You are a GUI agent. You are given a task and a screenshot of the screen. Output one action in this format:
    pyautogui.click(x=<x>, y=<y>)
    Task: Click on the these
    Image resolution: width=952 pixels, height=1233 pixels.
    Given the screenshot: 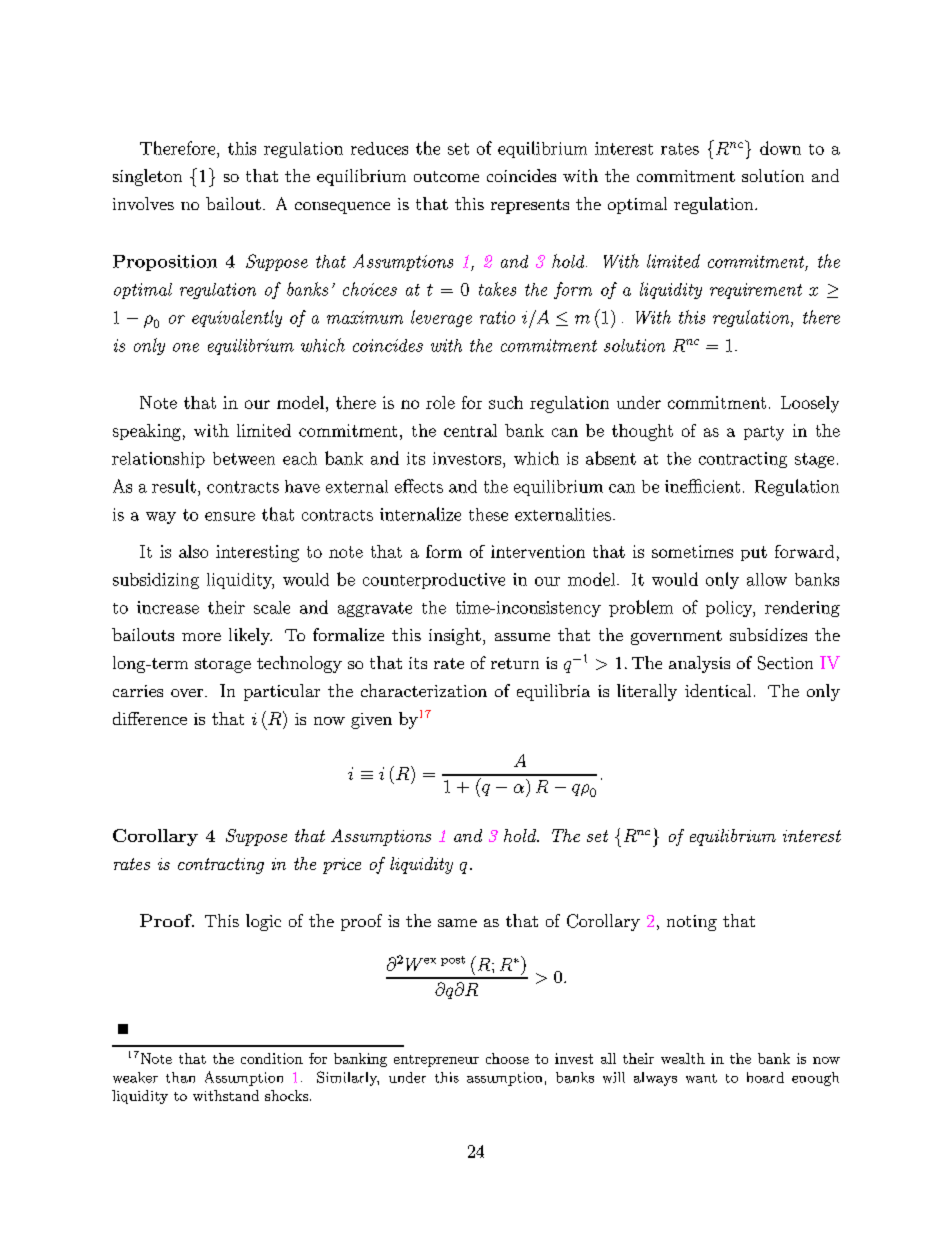 What is the action you would take?
    pyautogui.click(x=488, y=514)
